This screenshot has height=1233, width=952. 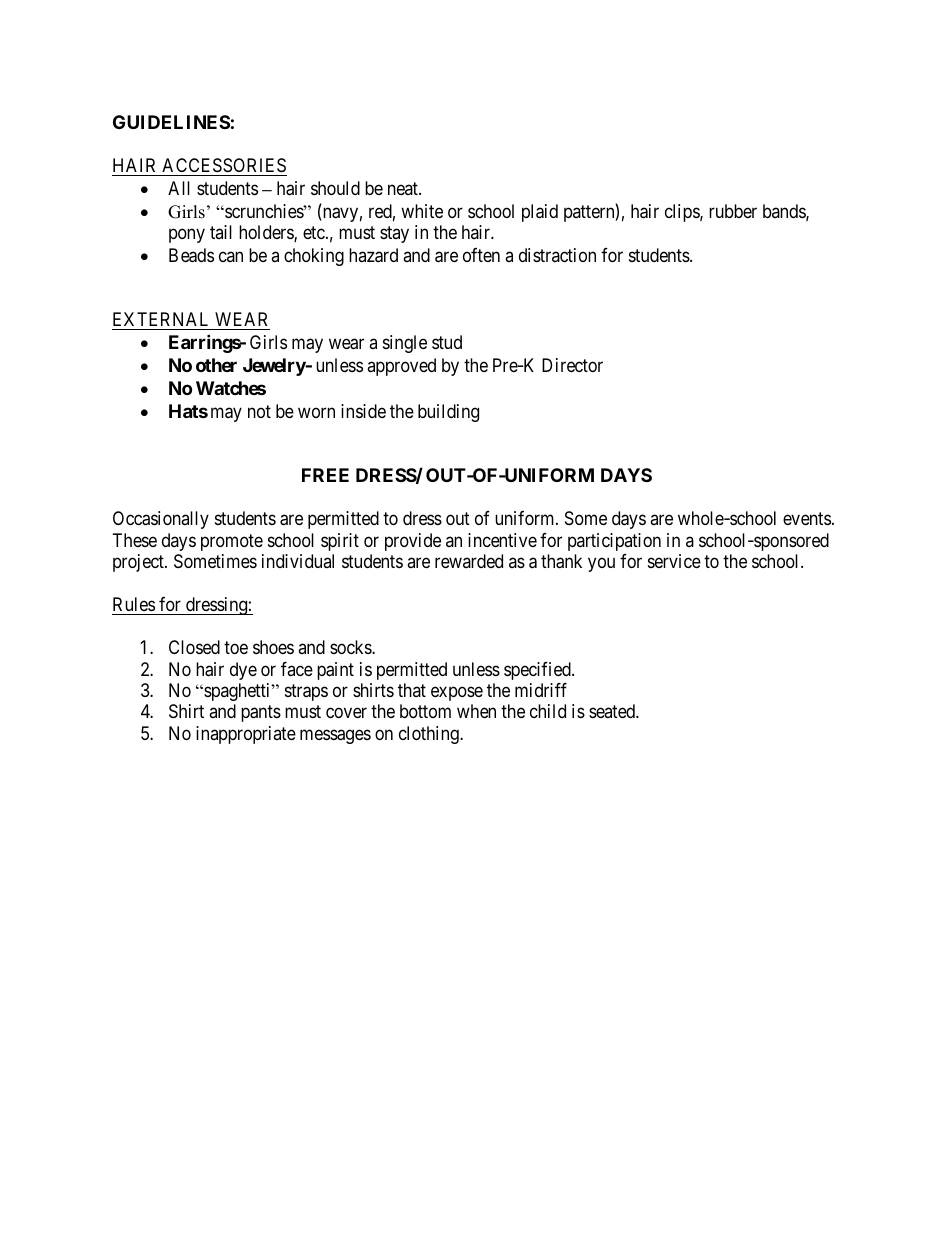 What do you see at coordinates (733, 211) in the screenshot?
I see `rubber` at bounding box center [733, 211].
